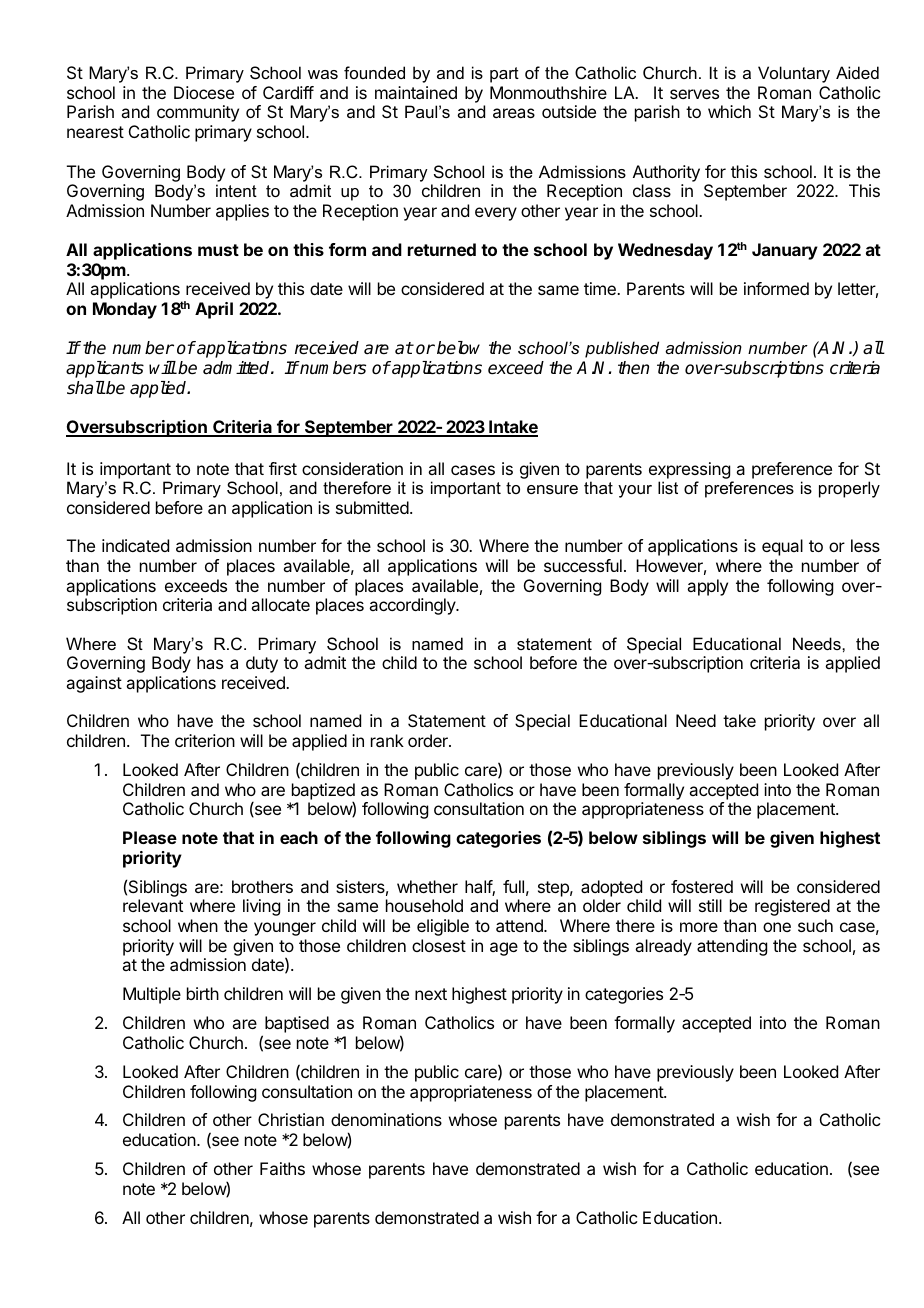 The width and height of the screenshot is (924, 1308). I want to click on apply, so click(707, 587).
